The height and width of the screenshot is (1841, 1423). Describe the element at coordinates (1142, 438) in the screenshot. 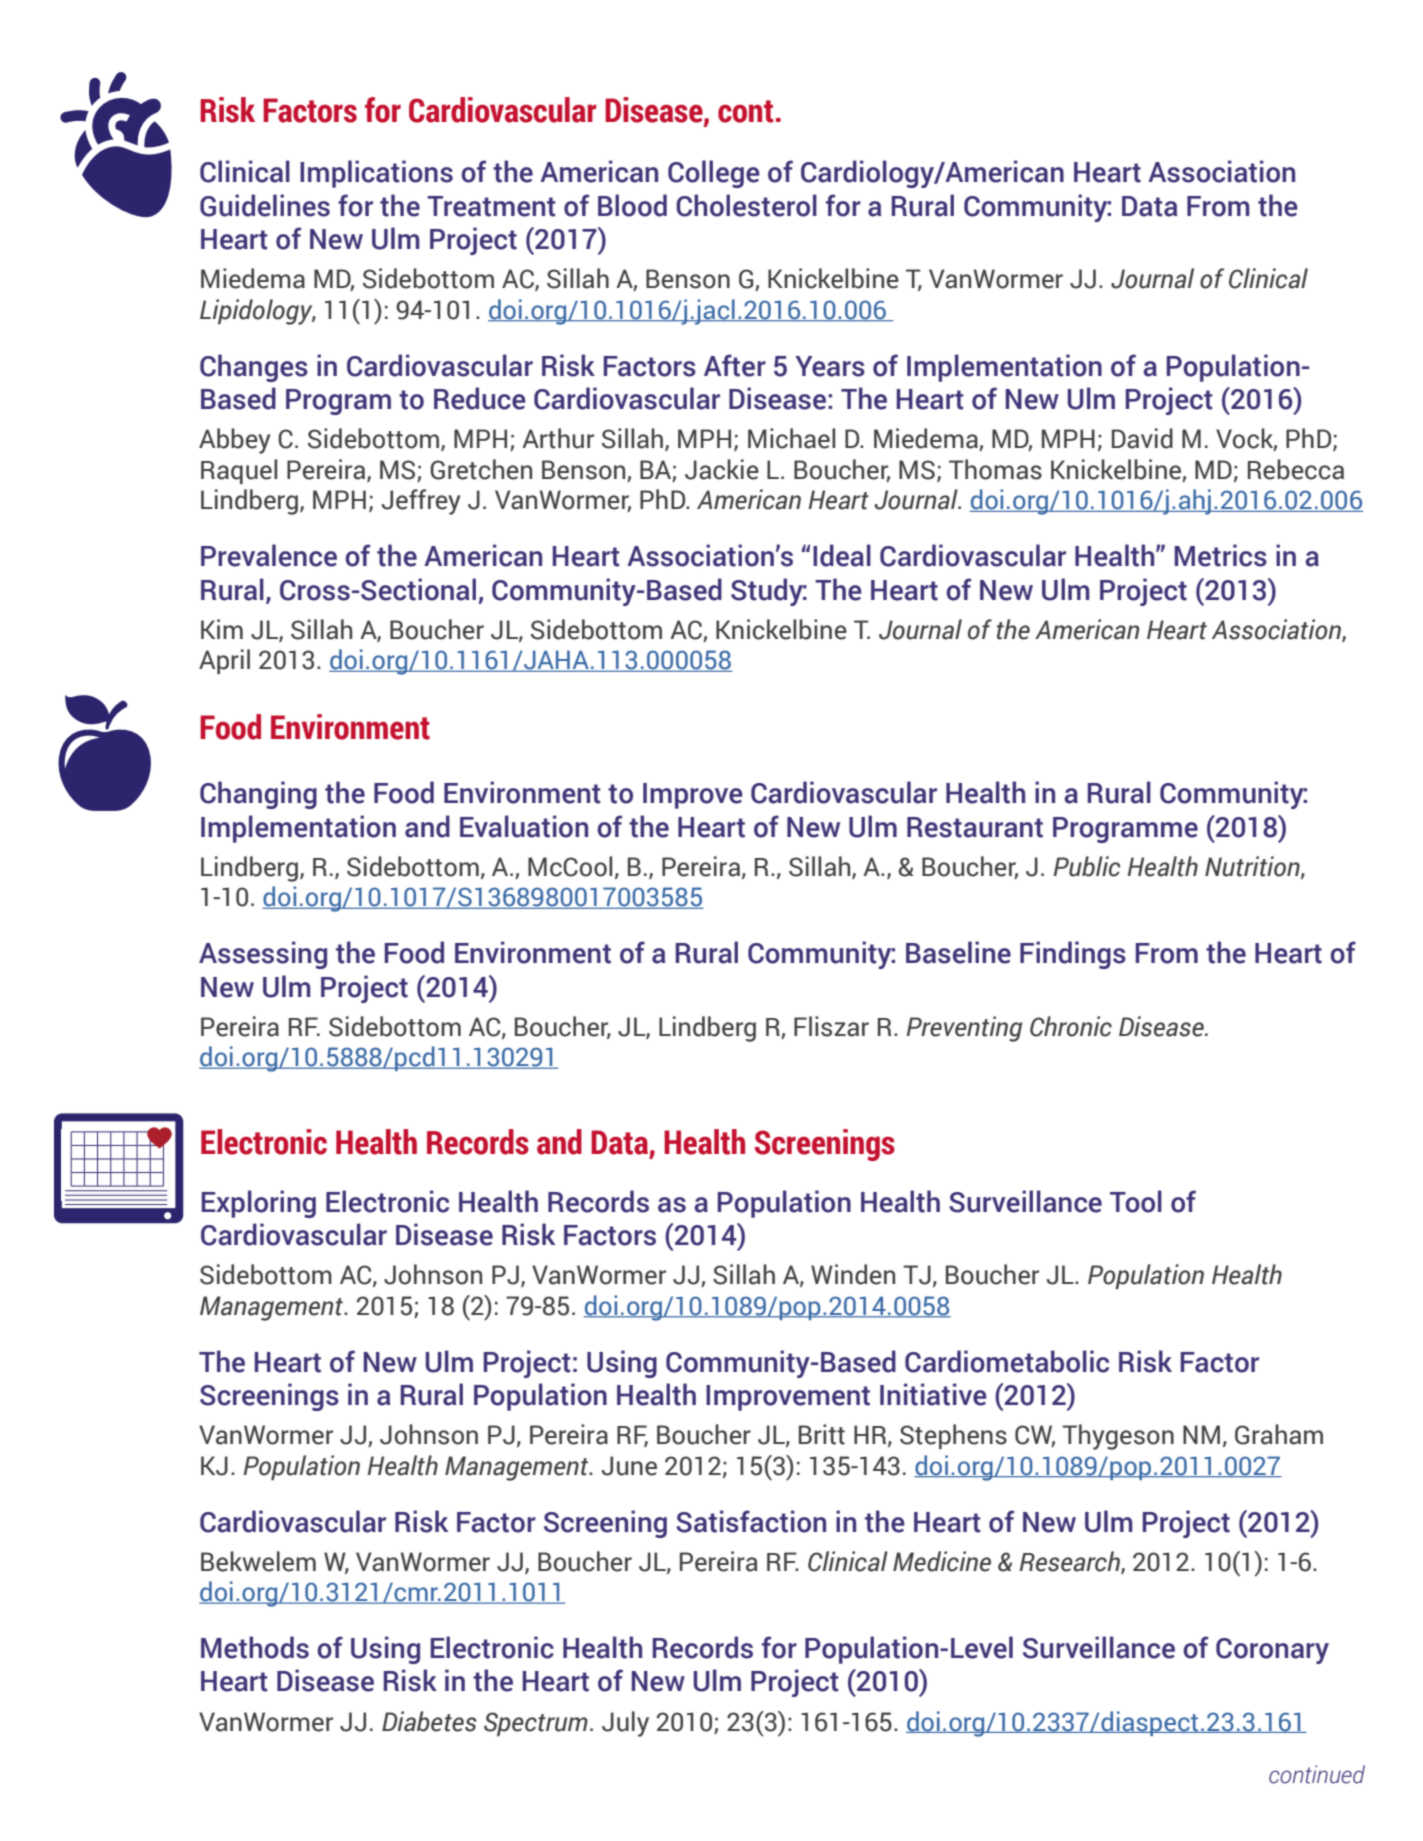

I see `David` at that location.
